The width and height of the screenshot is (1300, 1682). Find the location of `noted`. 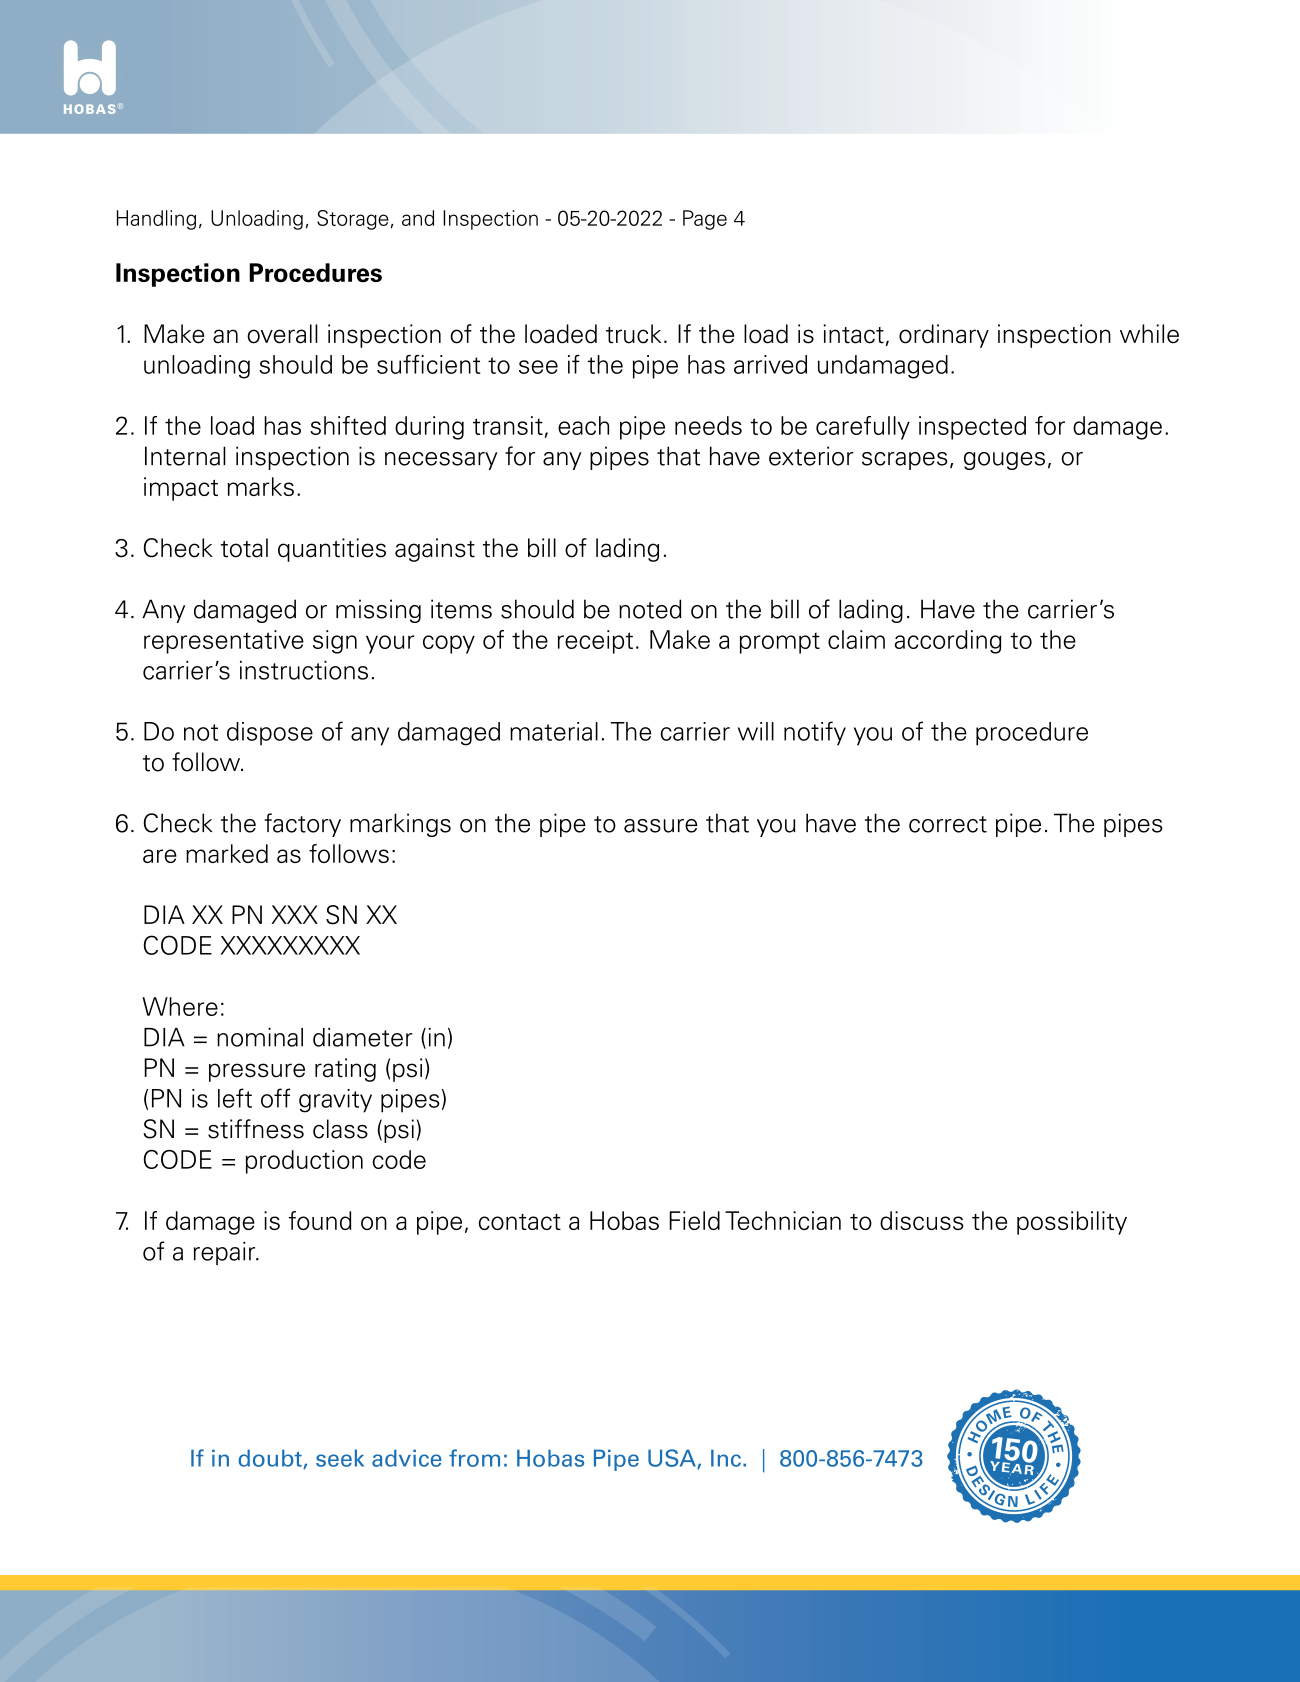

noted is located at coordinates (650, 609).
